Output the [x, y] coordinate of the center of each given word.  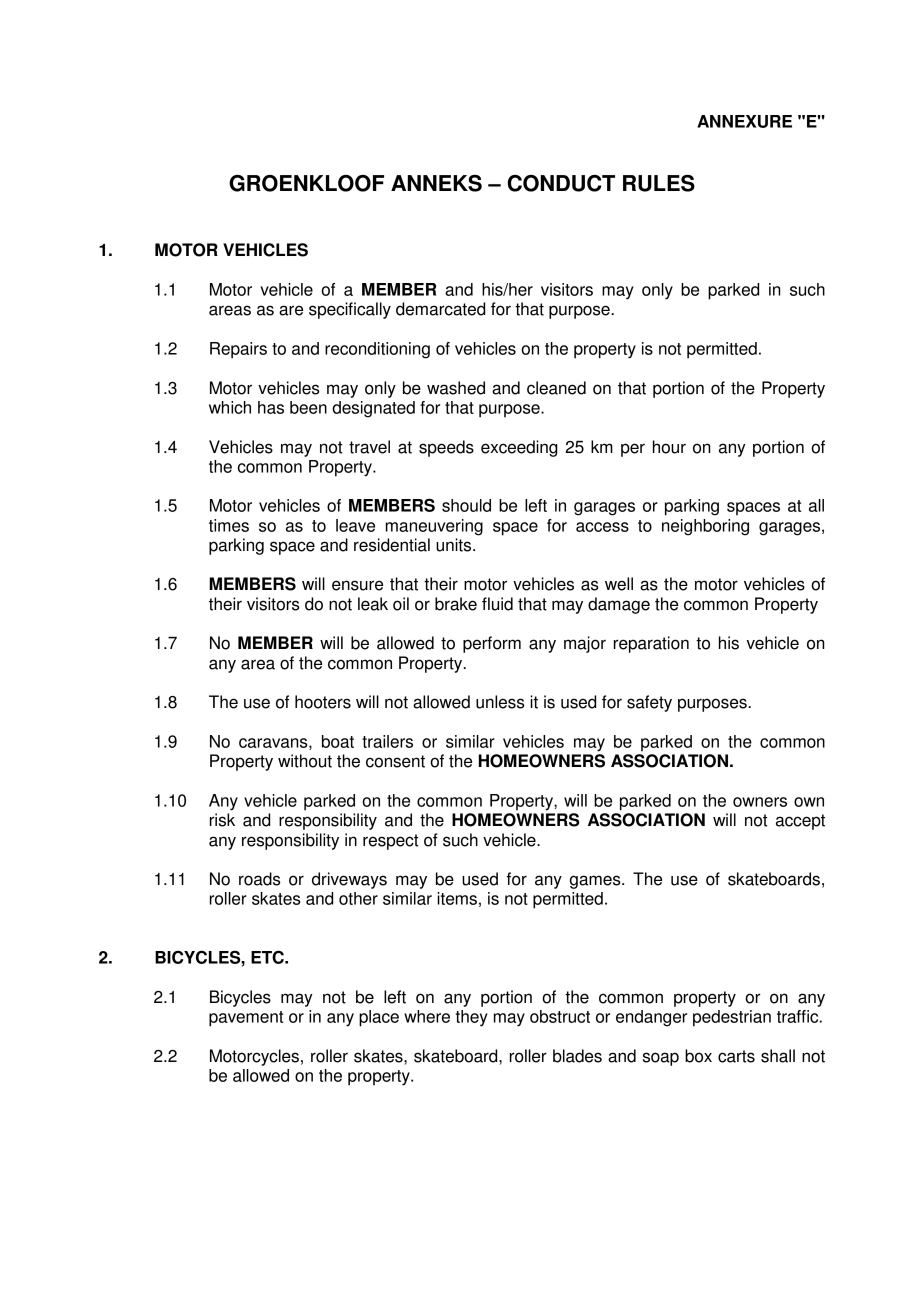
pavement [246, 1019]
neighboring [705, 527]
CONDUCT [561, 183]
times [229, 525]
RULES [659, 183]
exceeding [519, 448]
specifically [350, 310]
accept [800, 822]
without [305, 761]
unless [500, 702]
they [472, 1018]
